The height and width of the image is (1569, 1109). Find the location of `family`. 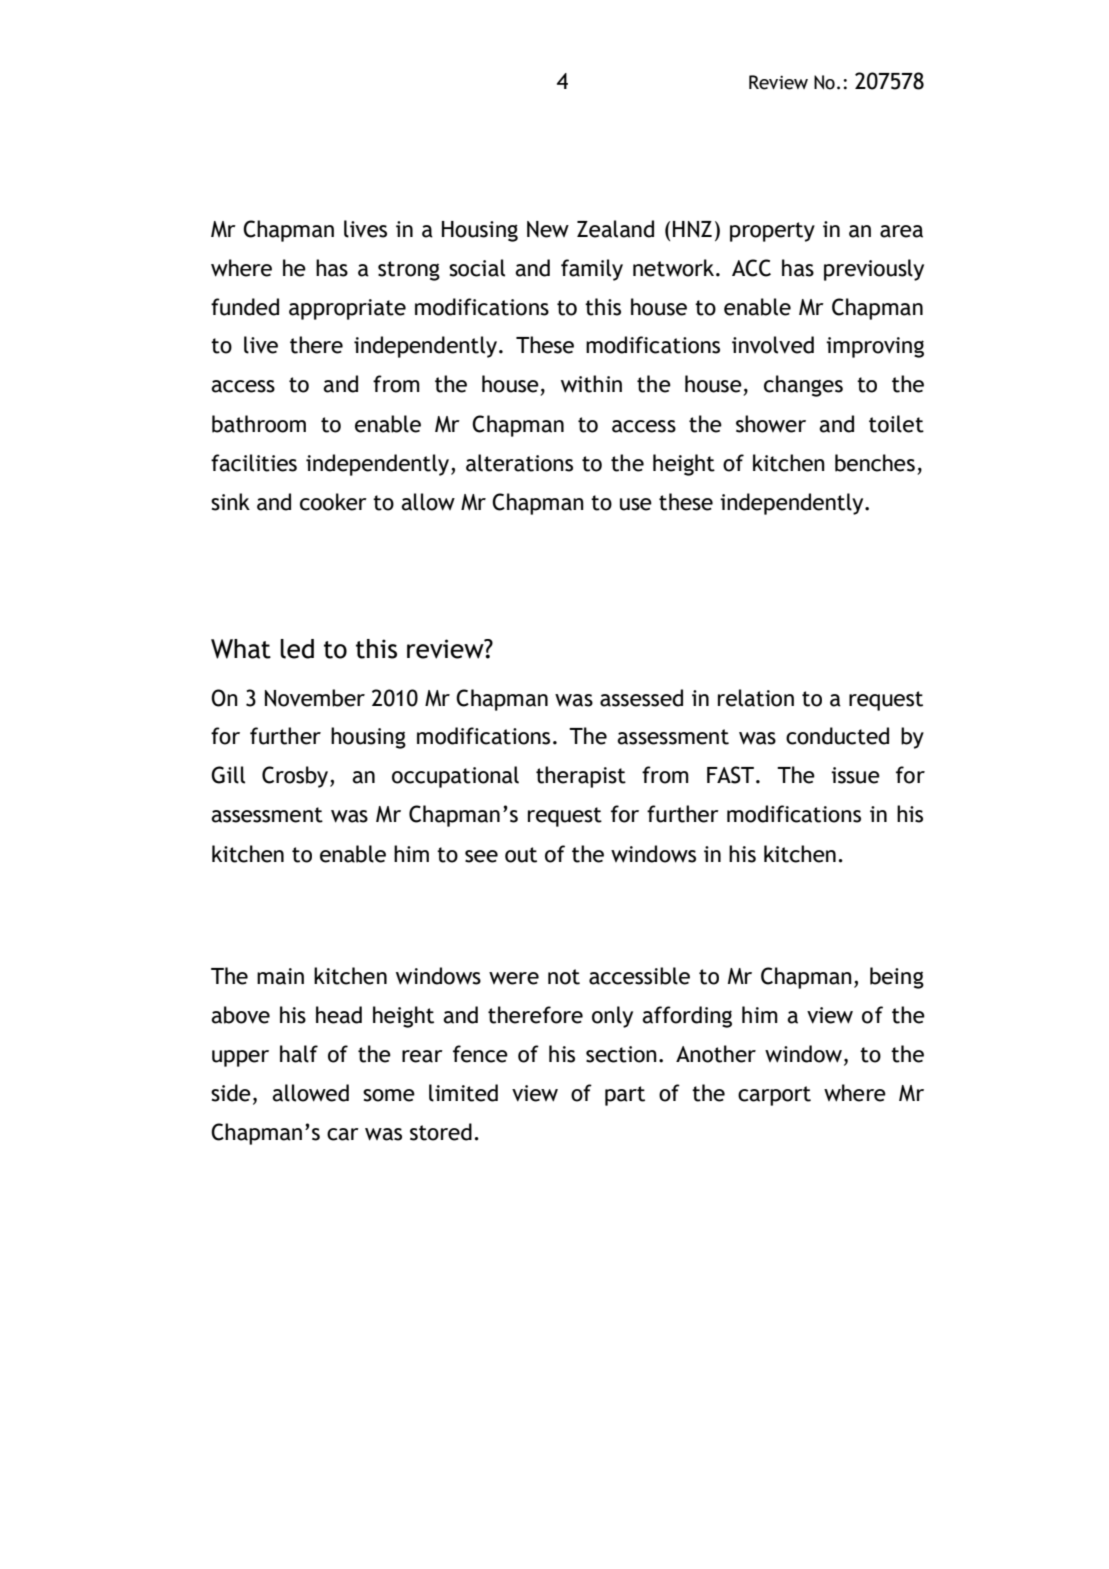

family is located at coordinates (592, 270).
